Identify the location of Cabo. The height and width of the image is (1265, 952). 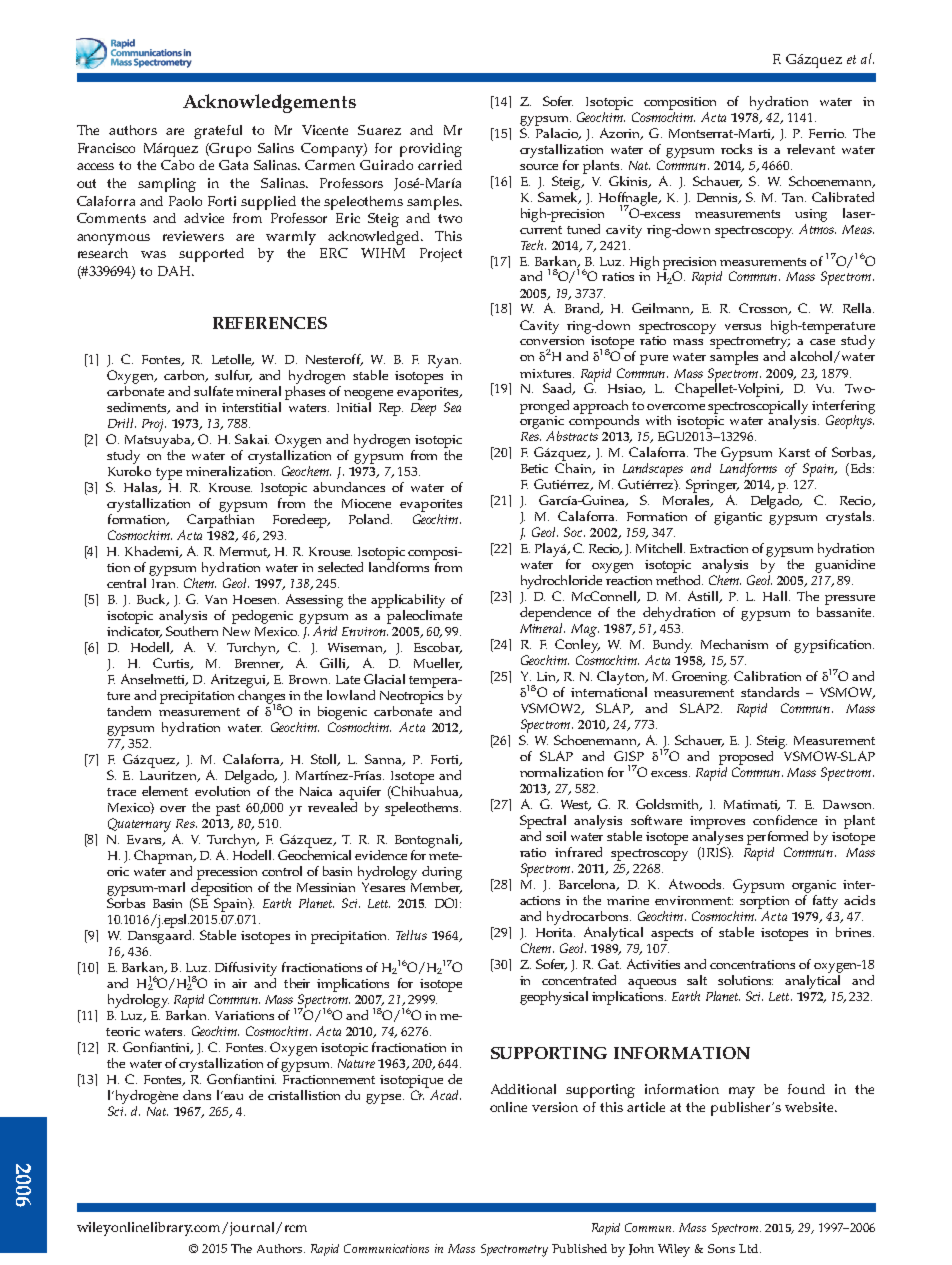
(177, 165).
